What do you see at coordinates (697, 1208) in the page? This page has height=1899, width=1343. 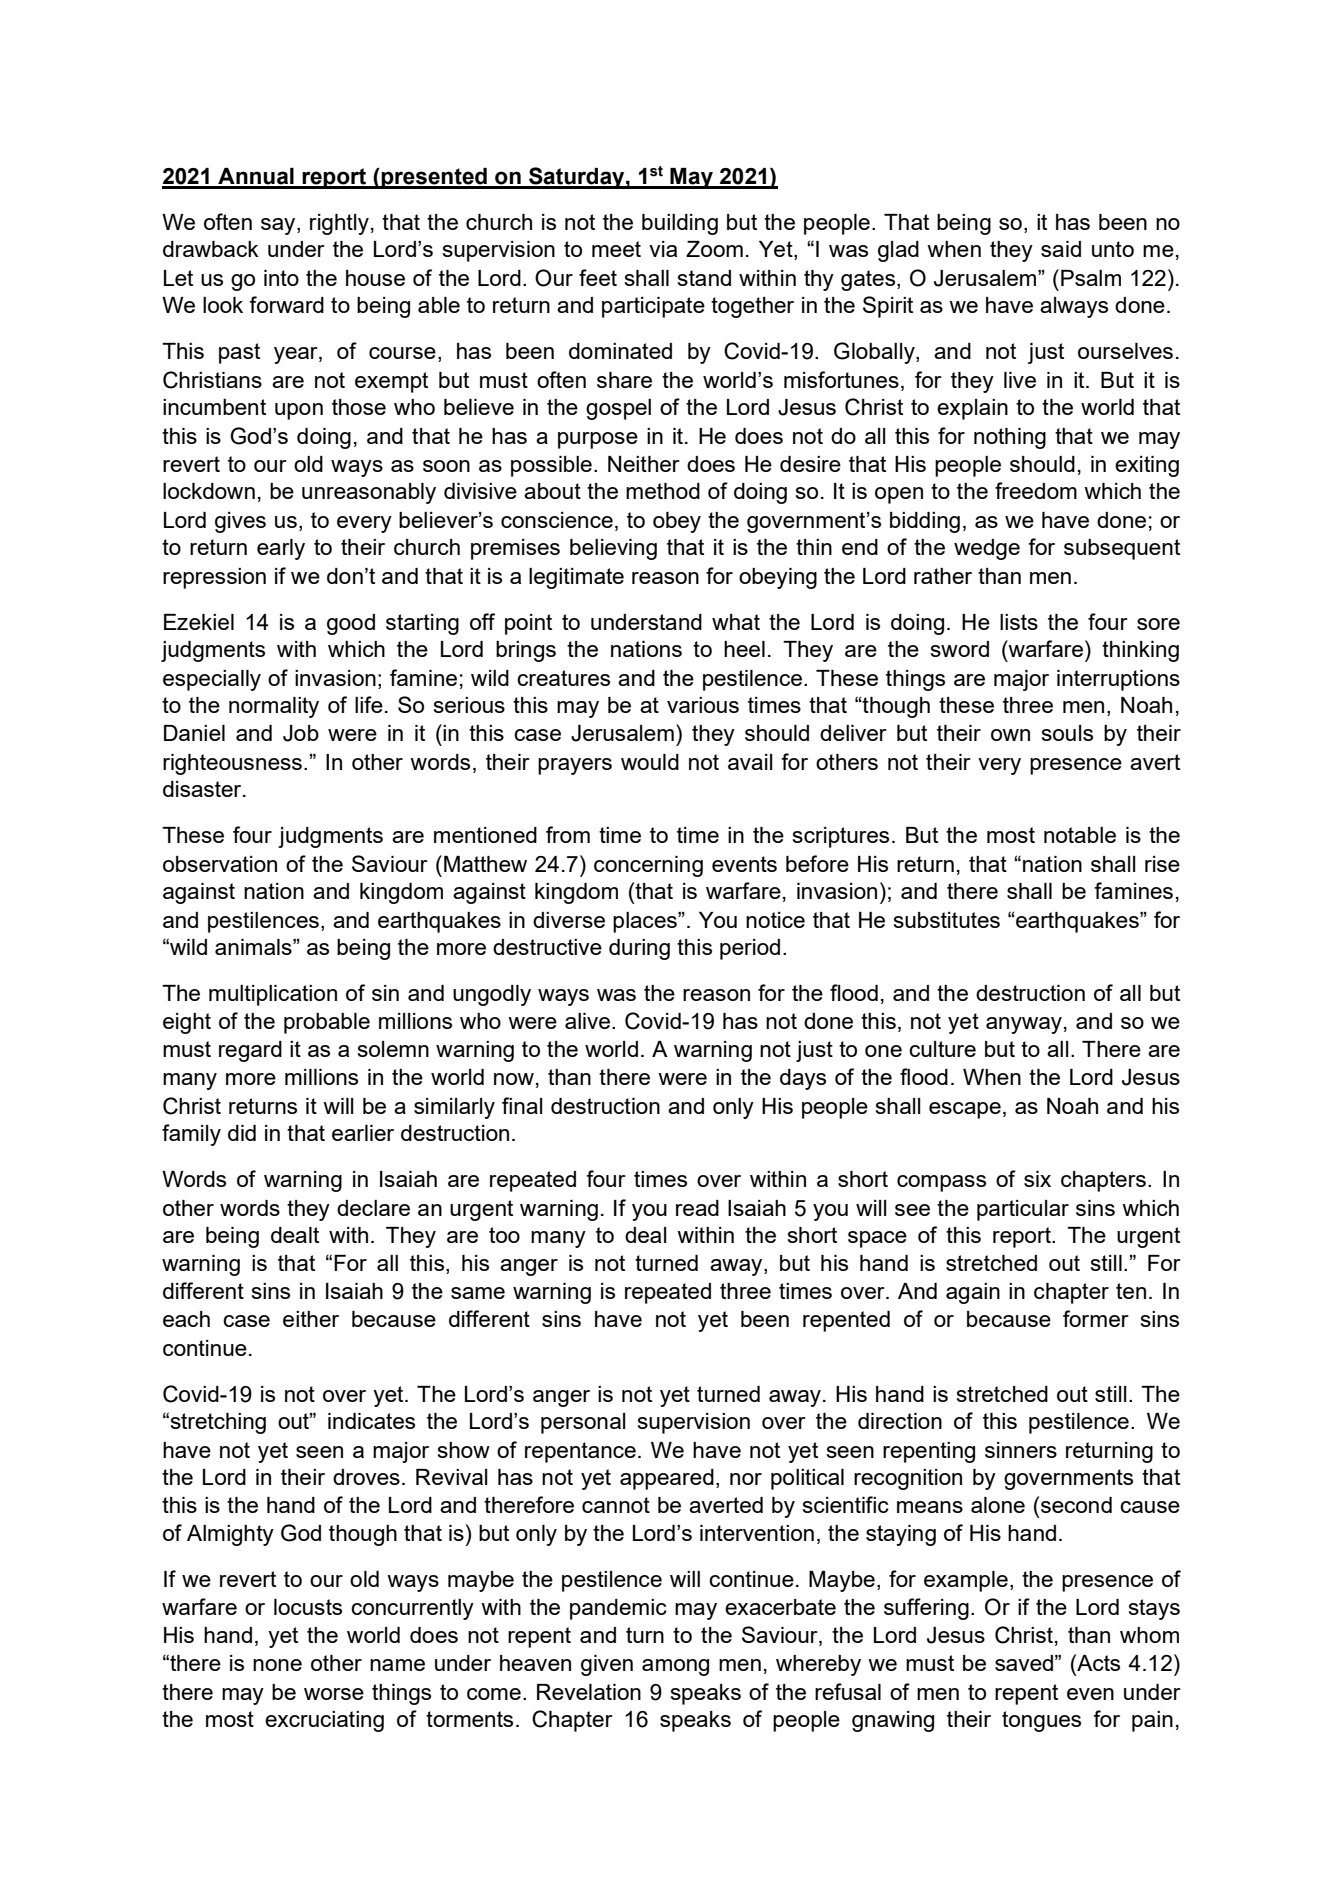 I see `read` at bounding box center [697, 1208].
